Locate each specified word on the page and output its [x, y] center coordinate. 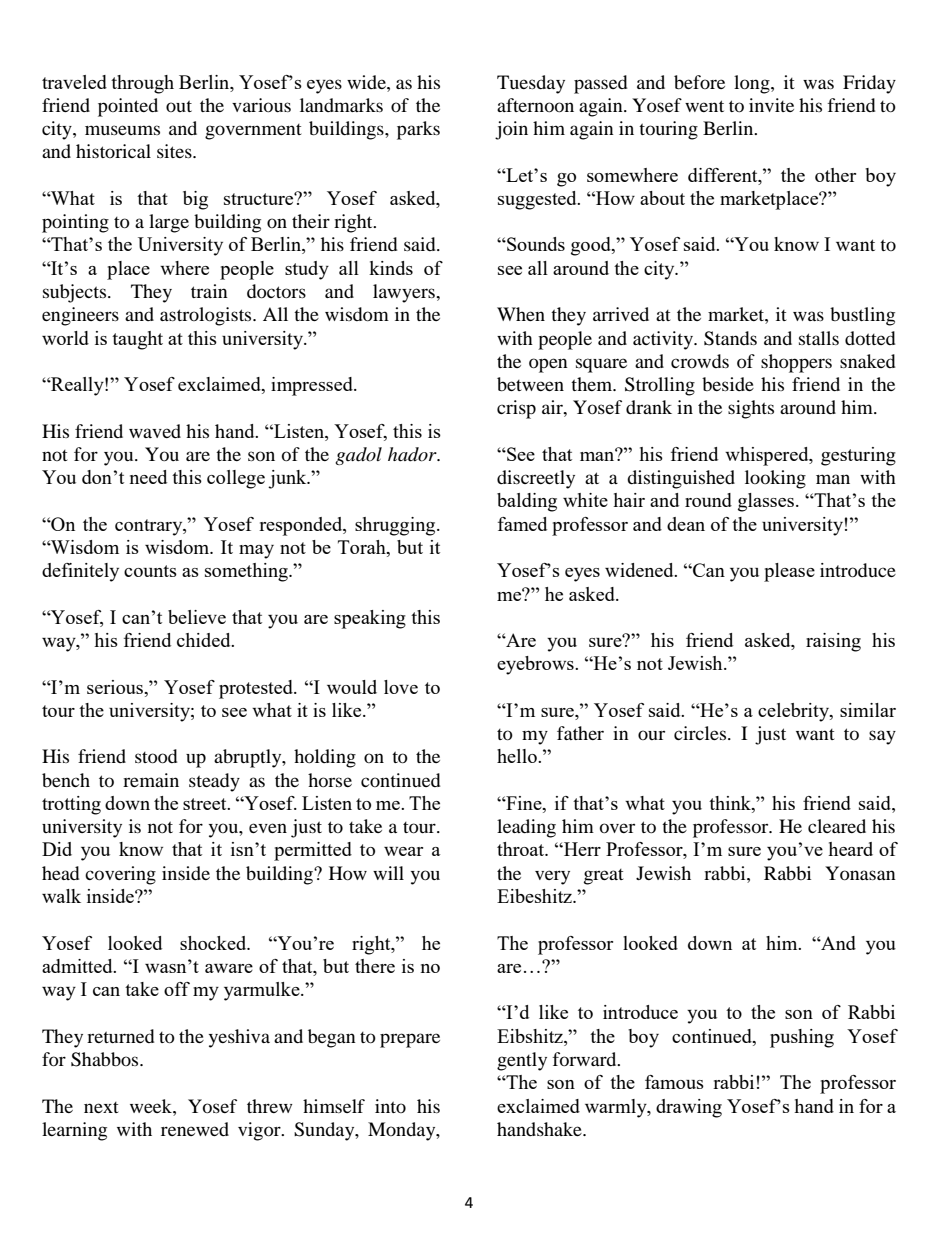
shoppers [796, 363]
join [511, 130]
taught [137, 340]
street [206, 804]
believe [197, 617]
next [101, 1107]
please [789, 572]
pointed [128, 107]
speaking [370, 619]
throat [522, 849]
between [530, 384]
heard [850, 849]
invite [771, 105]
